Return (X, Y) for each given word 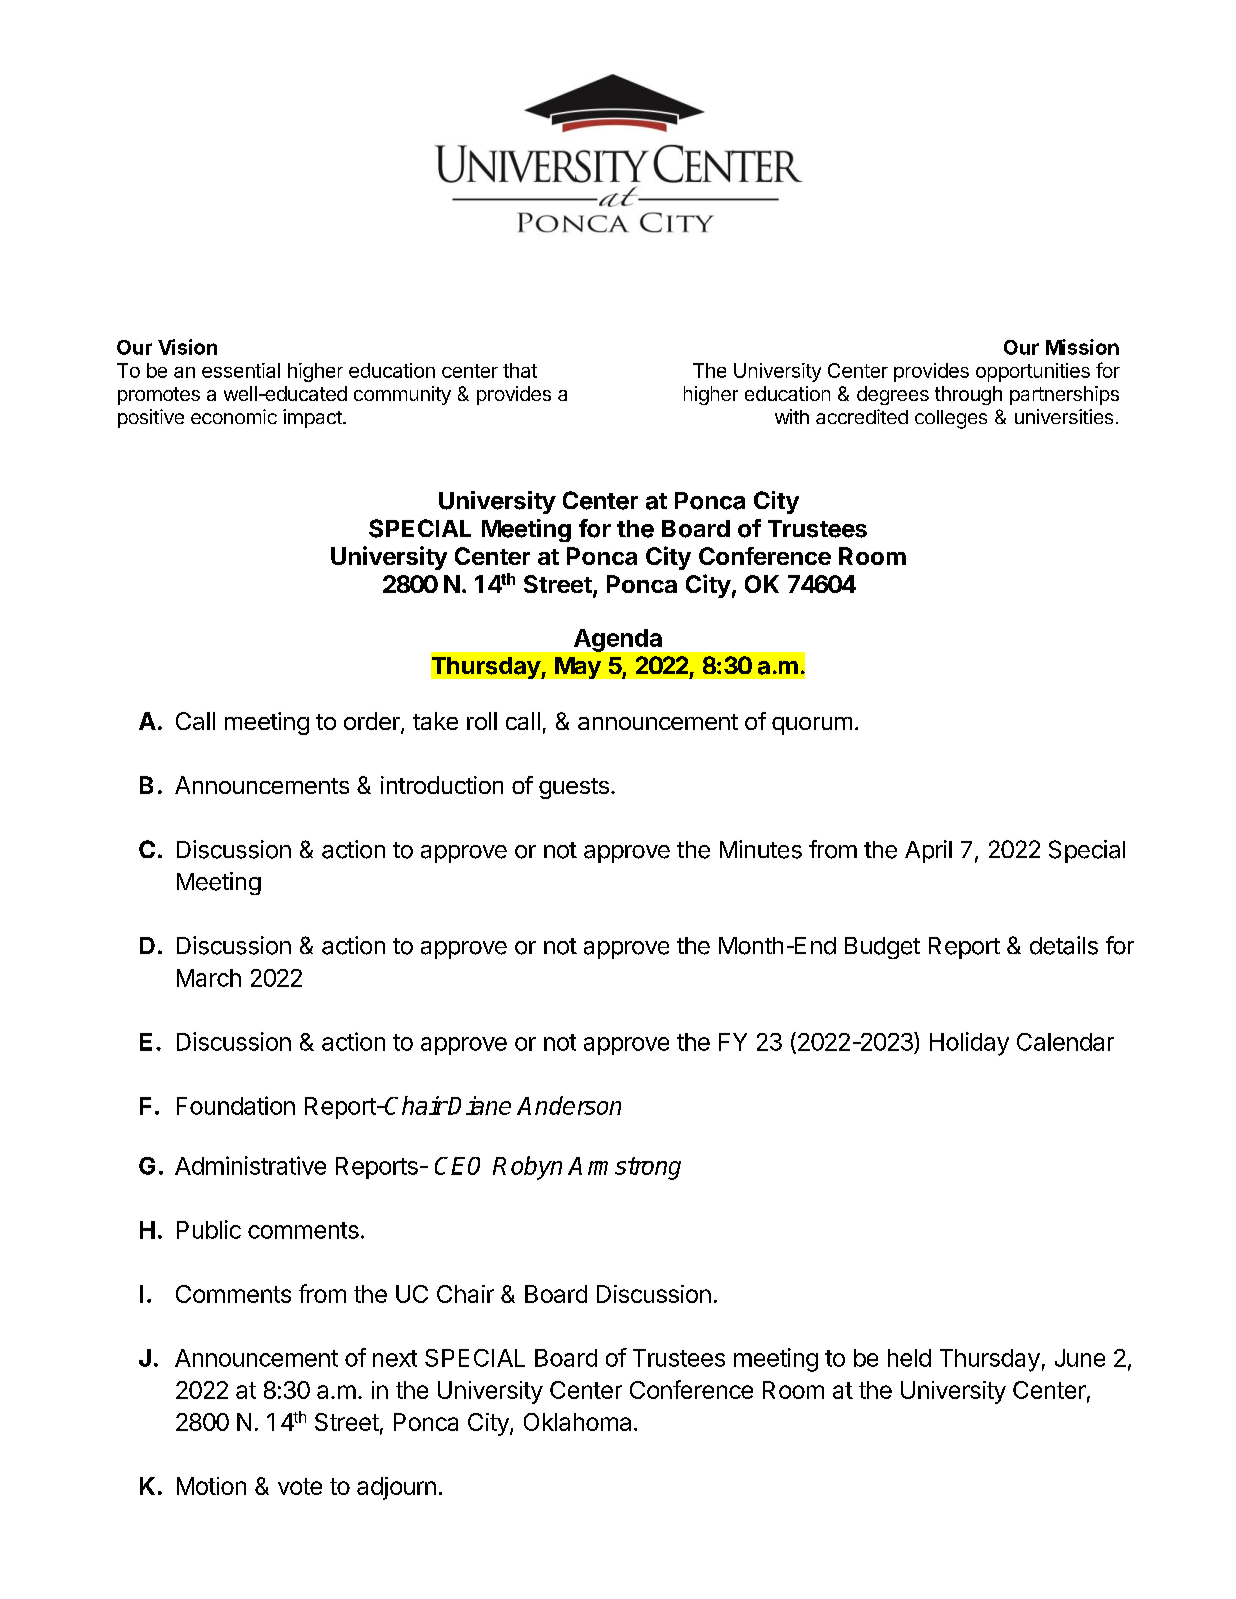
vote (300, 1486)
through (968, 395)
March (209, 978)
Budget (882, 948)
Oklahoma (577, 1422)
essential (241, 370)
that (520, 370)
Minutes (761, 849)
